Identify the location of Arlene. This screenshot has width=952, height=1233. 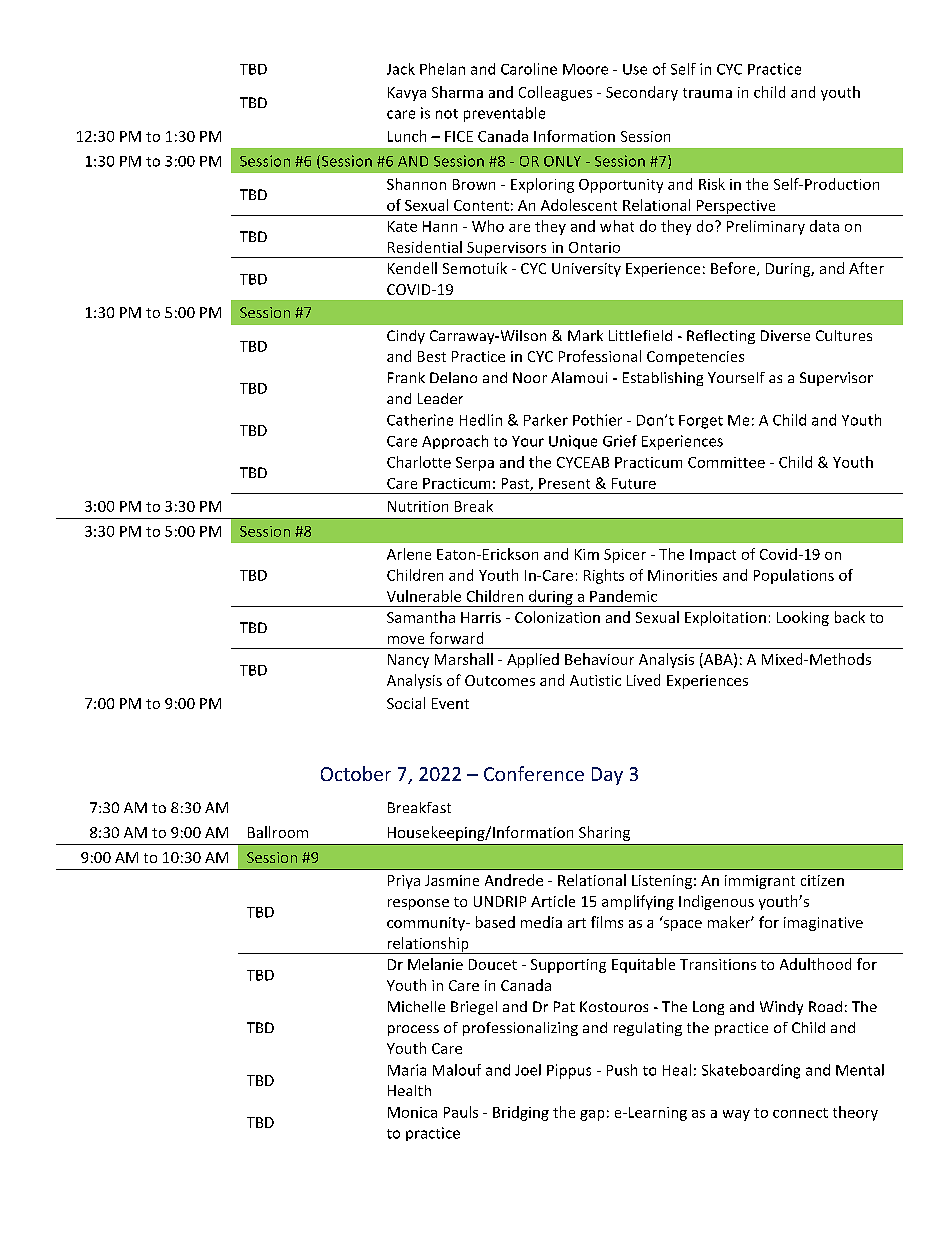
(409, 554).
